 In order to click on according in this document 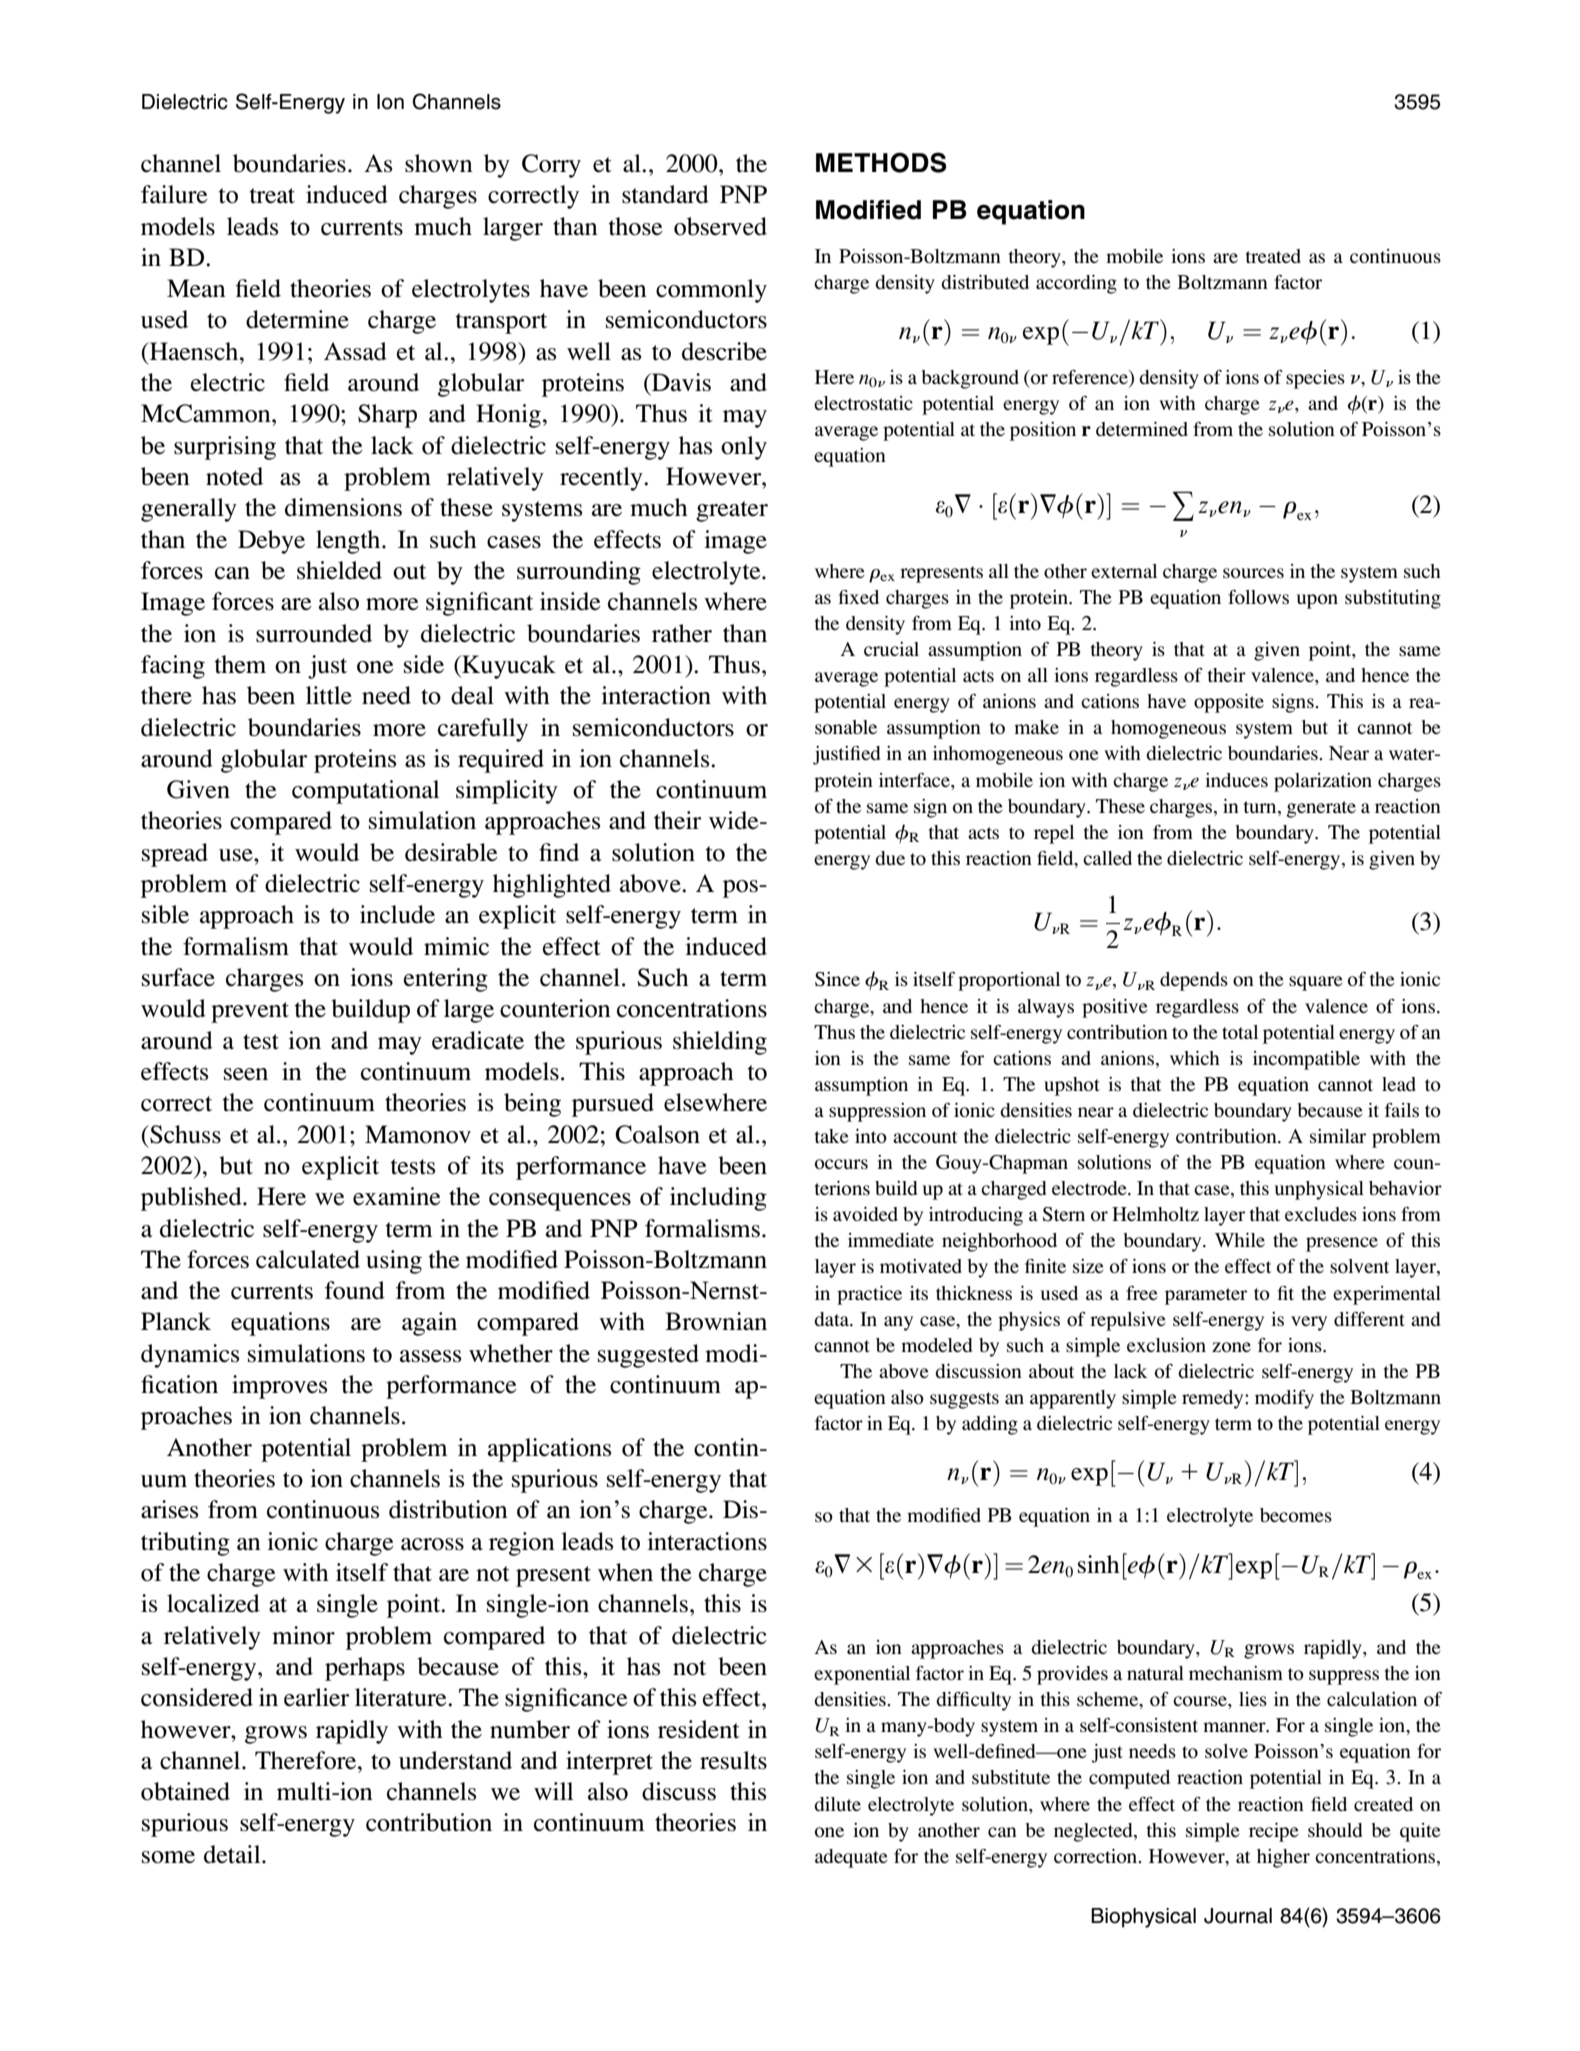, I will do `click(1076, 284)`.
